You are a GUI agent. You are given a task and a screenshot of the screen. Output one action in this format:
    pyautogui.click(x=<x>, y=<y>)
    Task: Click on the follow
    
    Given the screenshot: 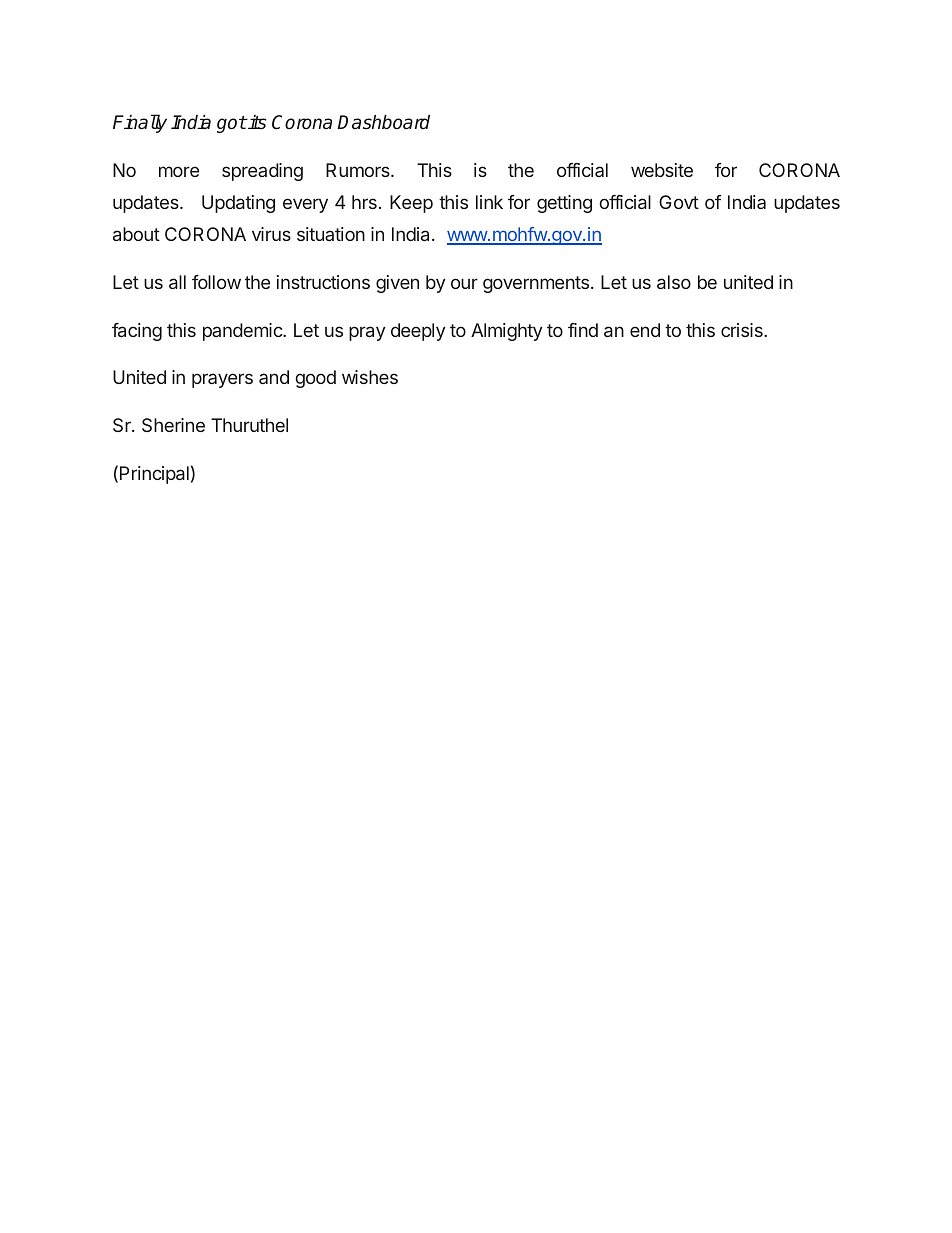 What is the action you would take?
    pyautogui.click(x=216, y=282)
